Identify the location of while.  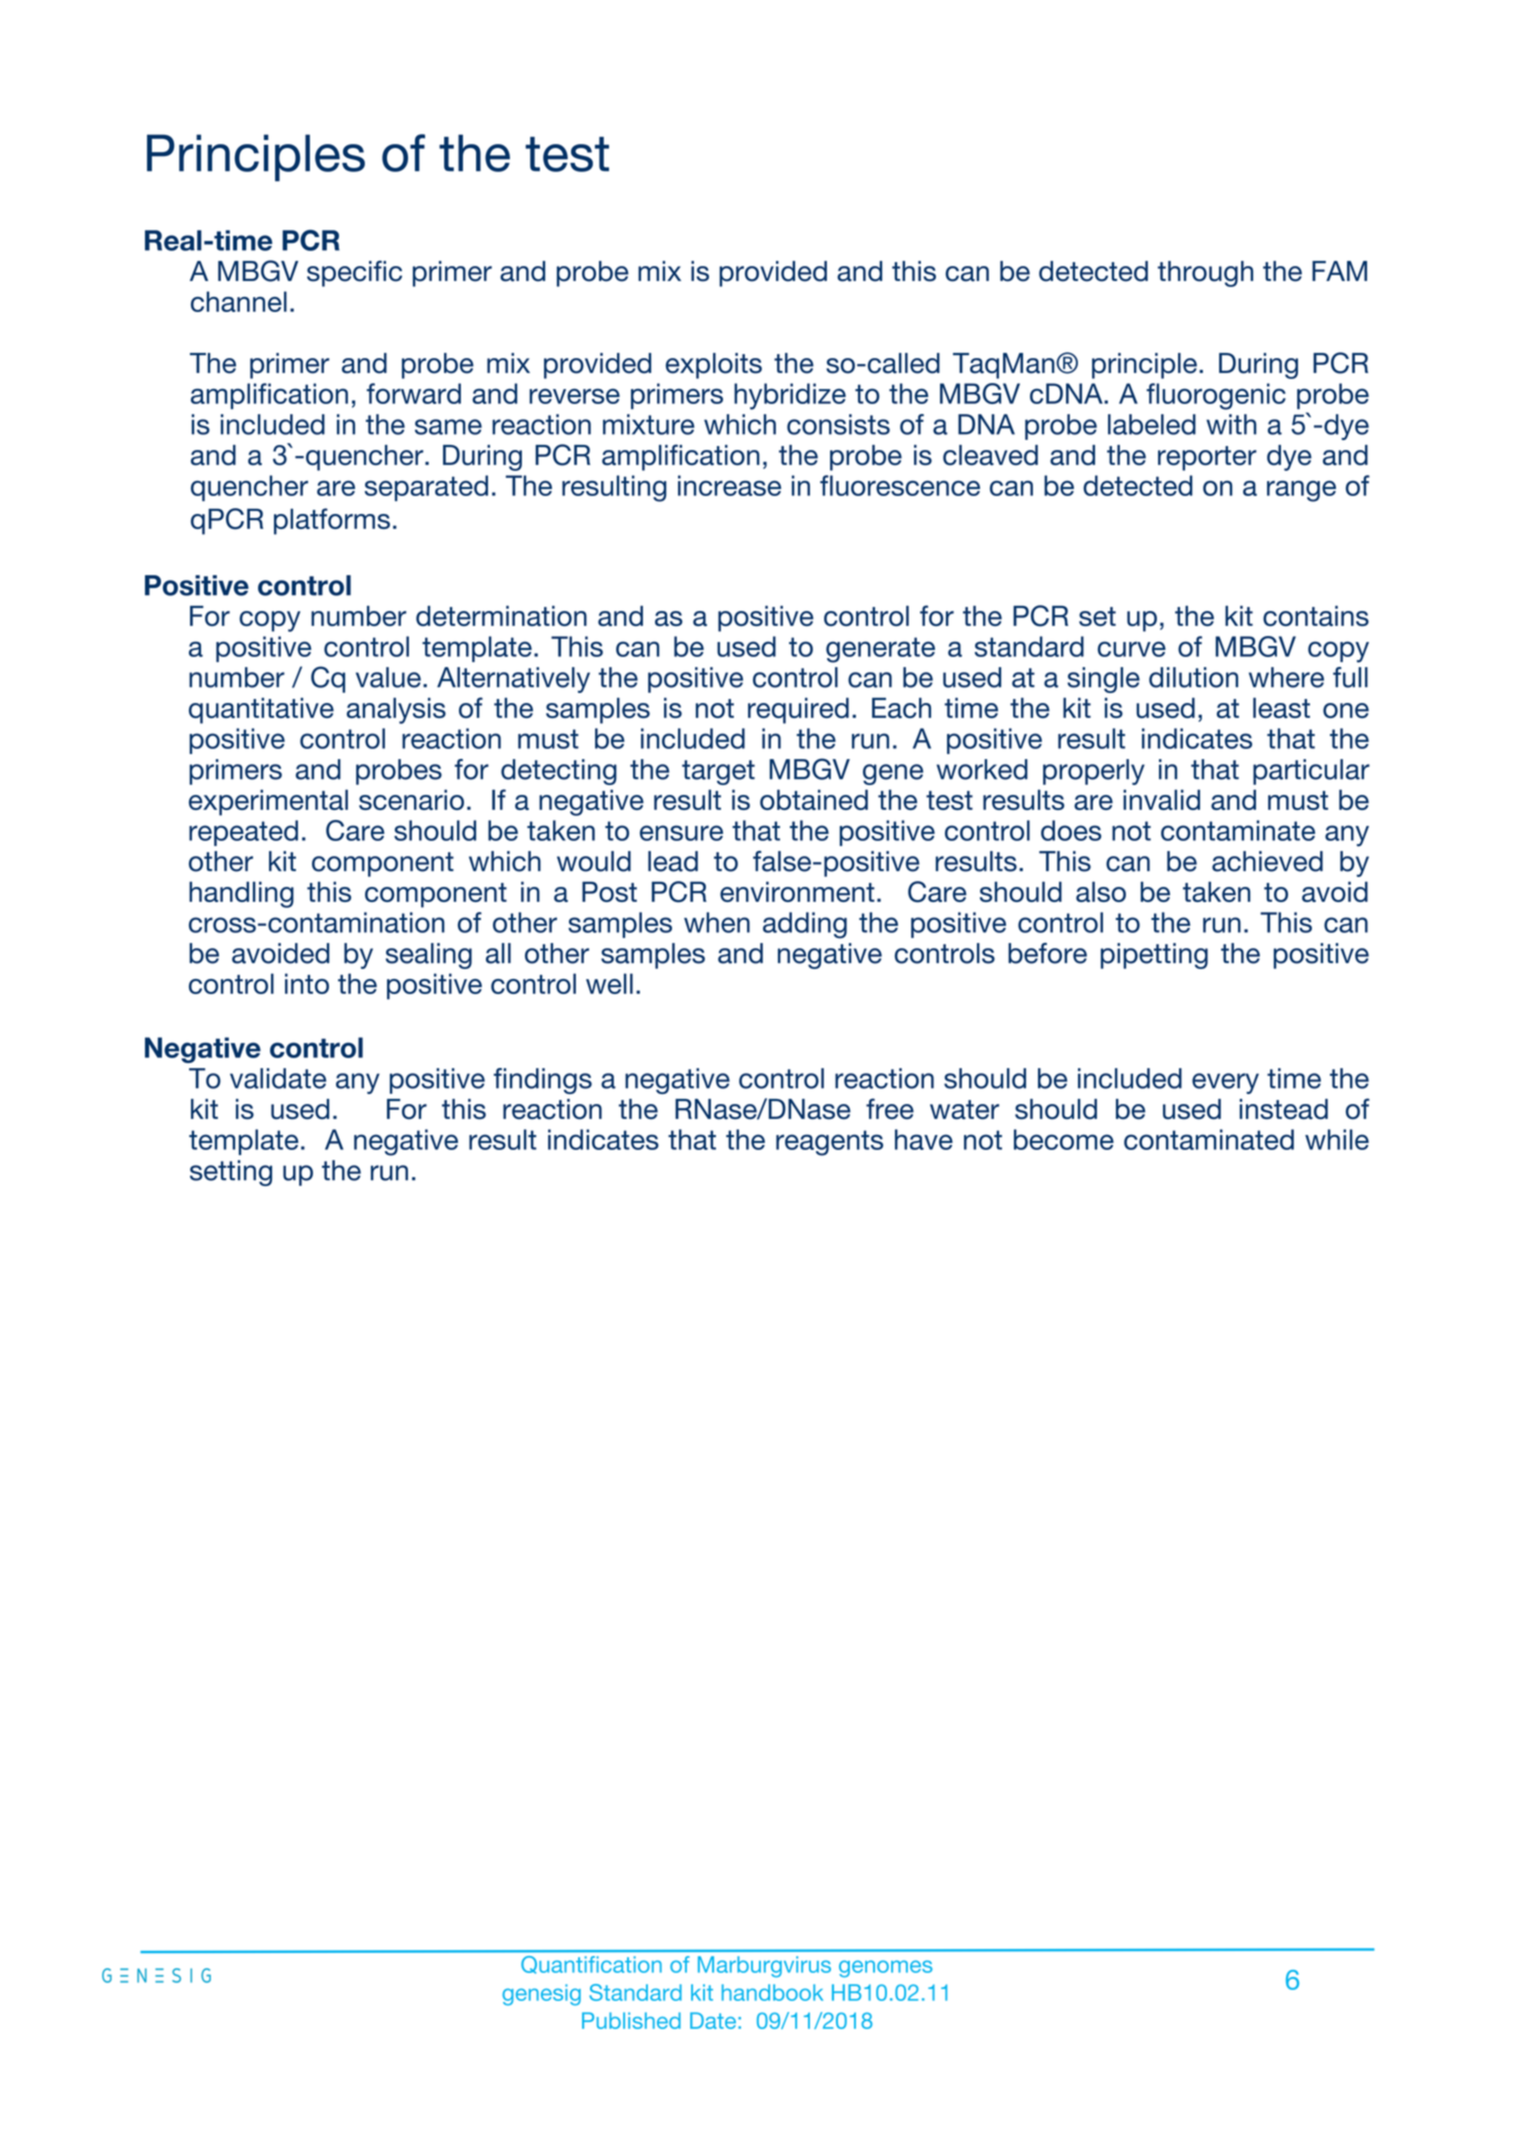
(1337, 1139).
